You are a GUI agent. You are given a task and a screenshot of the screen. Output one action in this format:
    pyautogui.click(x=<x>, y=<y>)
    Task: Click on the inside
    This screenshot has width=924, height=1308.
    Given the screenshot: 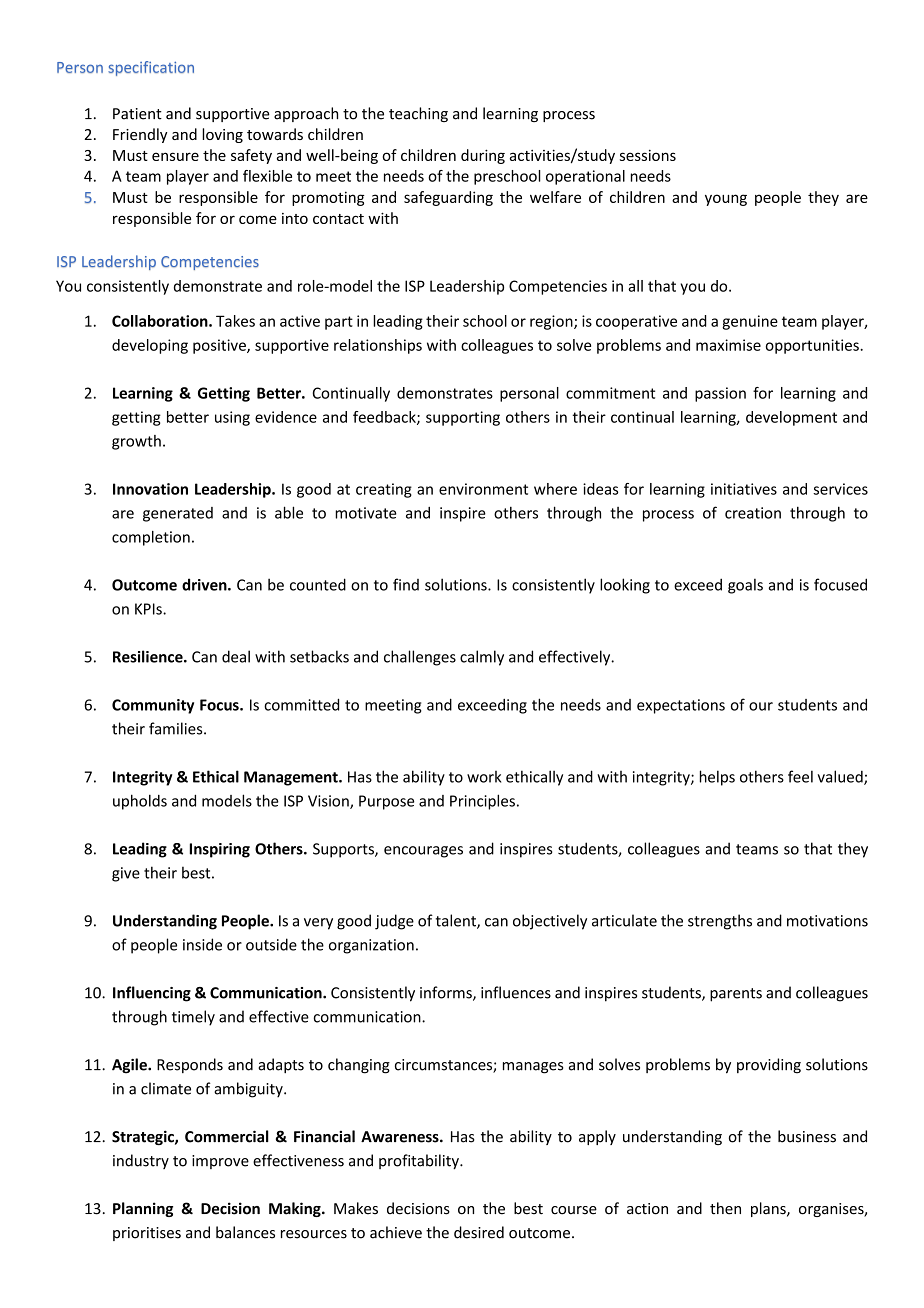 What is the action you would take?
    pyautogui.click(x=202, y=944)
